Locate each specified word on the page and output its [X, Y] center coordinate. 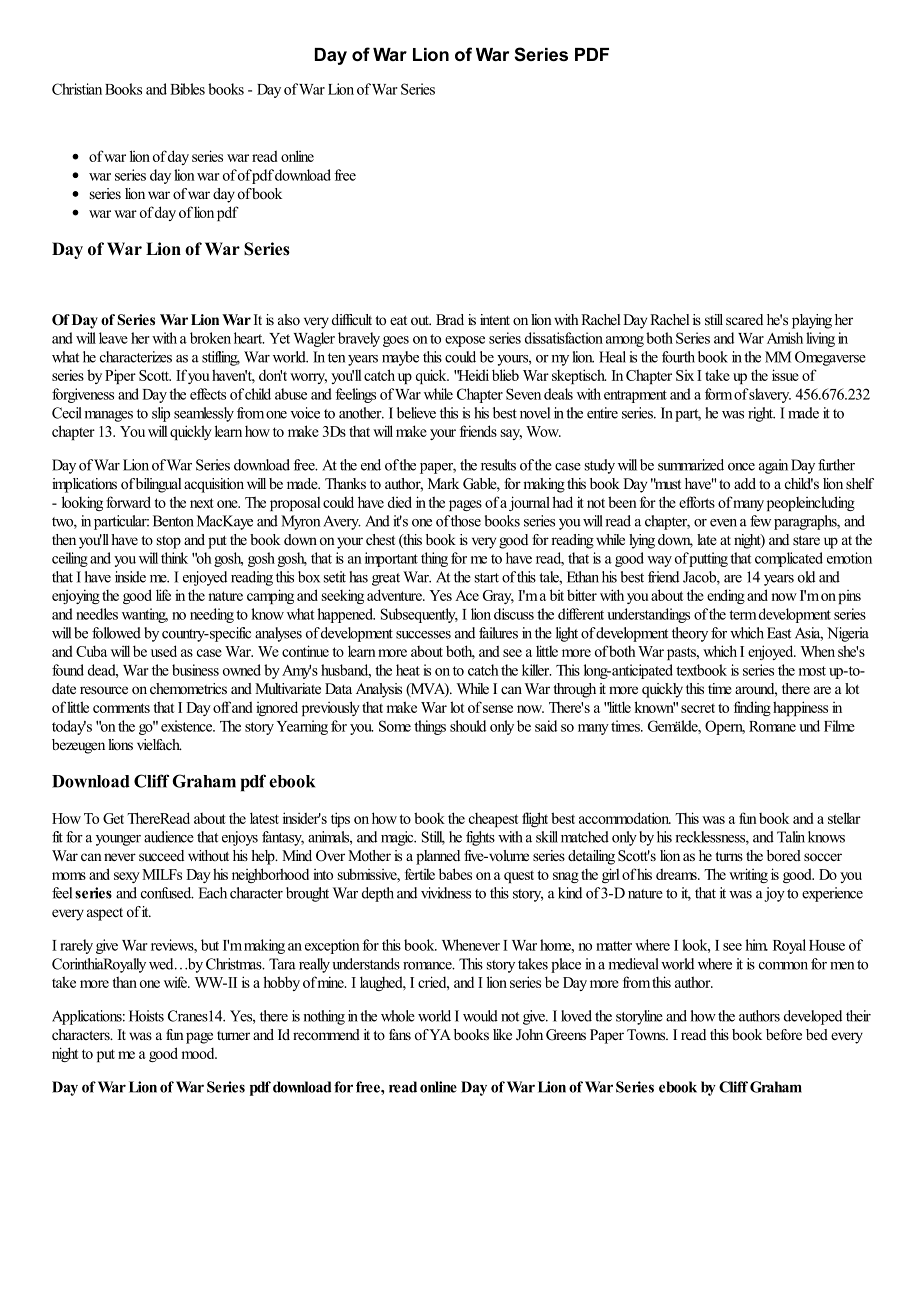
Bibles [187, 89]
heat [408, 670]
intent [495, 319]
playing [812, 321]
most [812, 671]
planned [438, 857]
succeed [161, 855]
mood [199, 1053]
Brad [450, 319]
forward [128, 502]
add [745, 483]
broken [210, 338]
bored [784, 855]
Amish [785, 338]
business [195, 670]
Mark [443, 483]
